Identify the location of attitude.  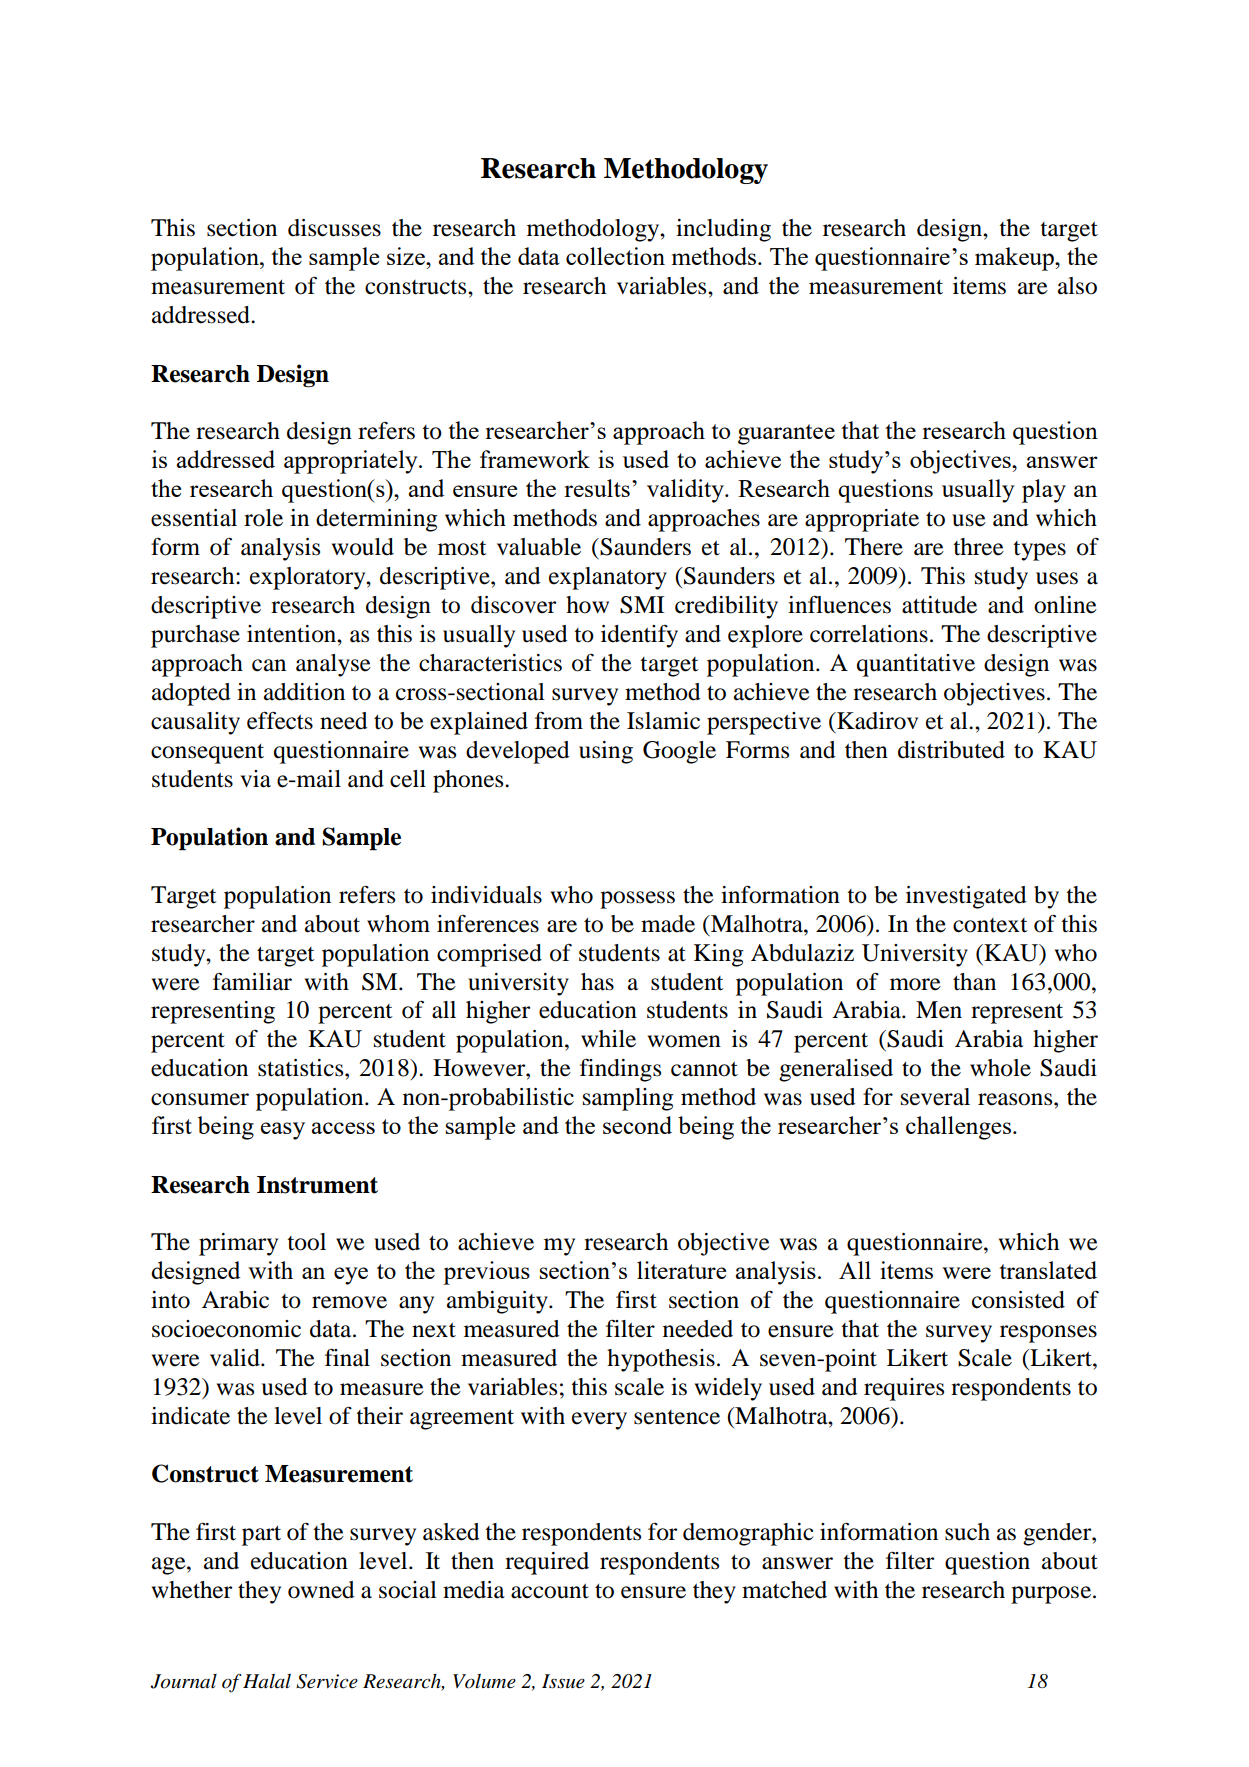
(939, 605).
